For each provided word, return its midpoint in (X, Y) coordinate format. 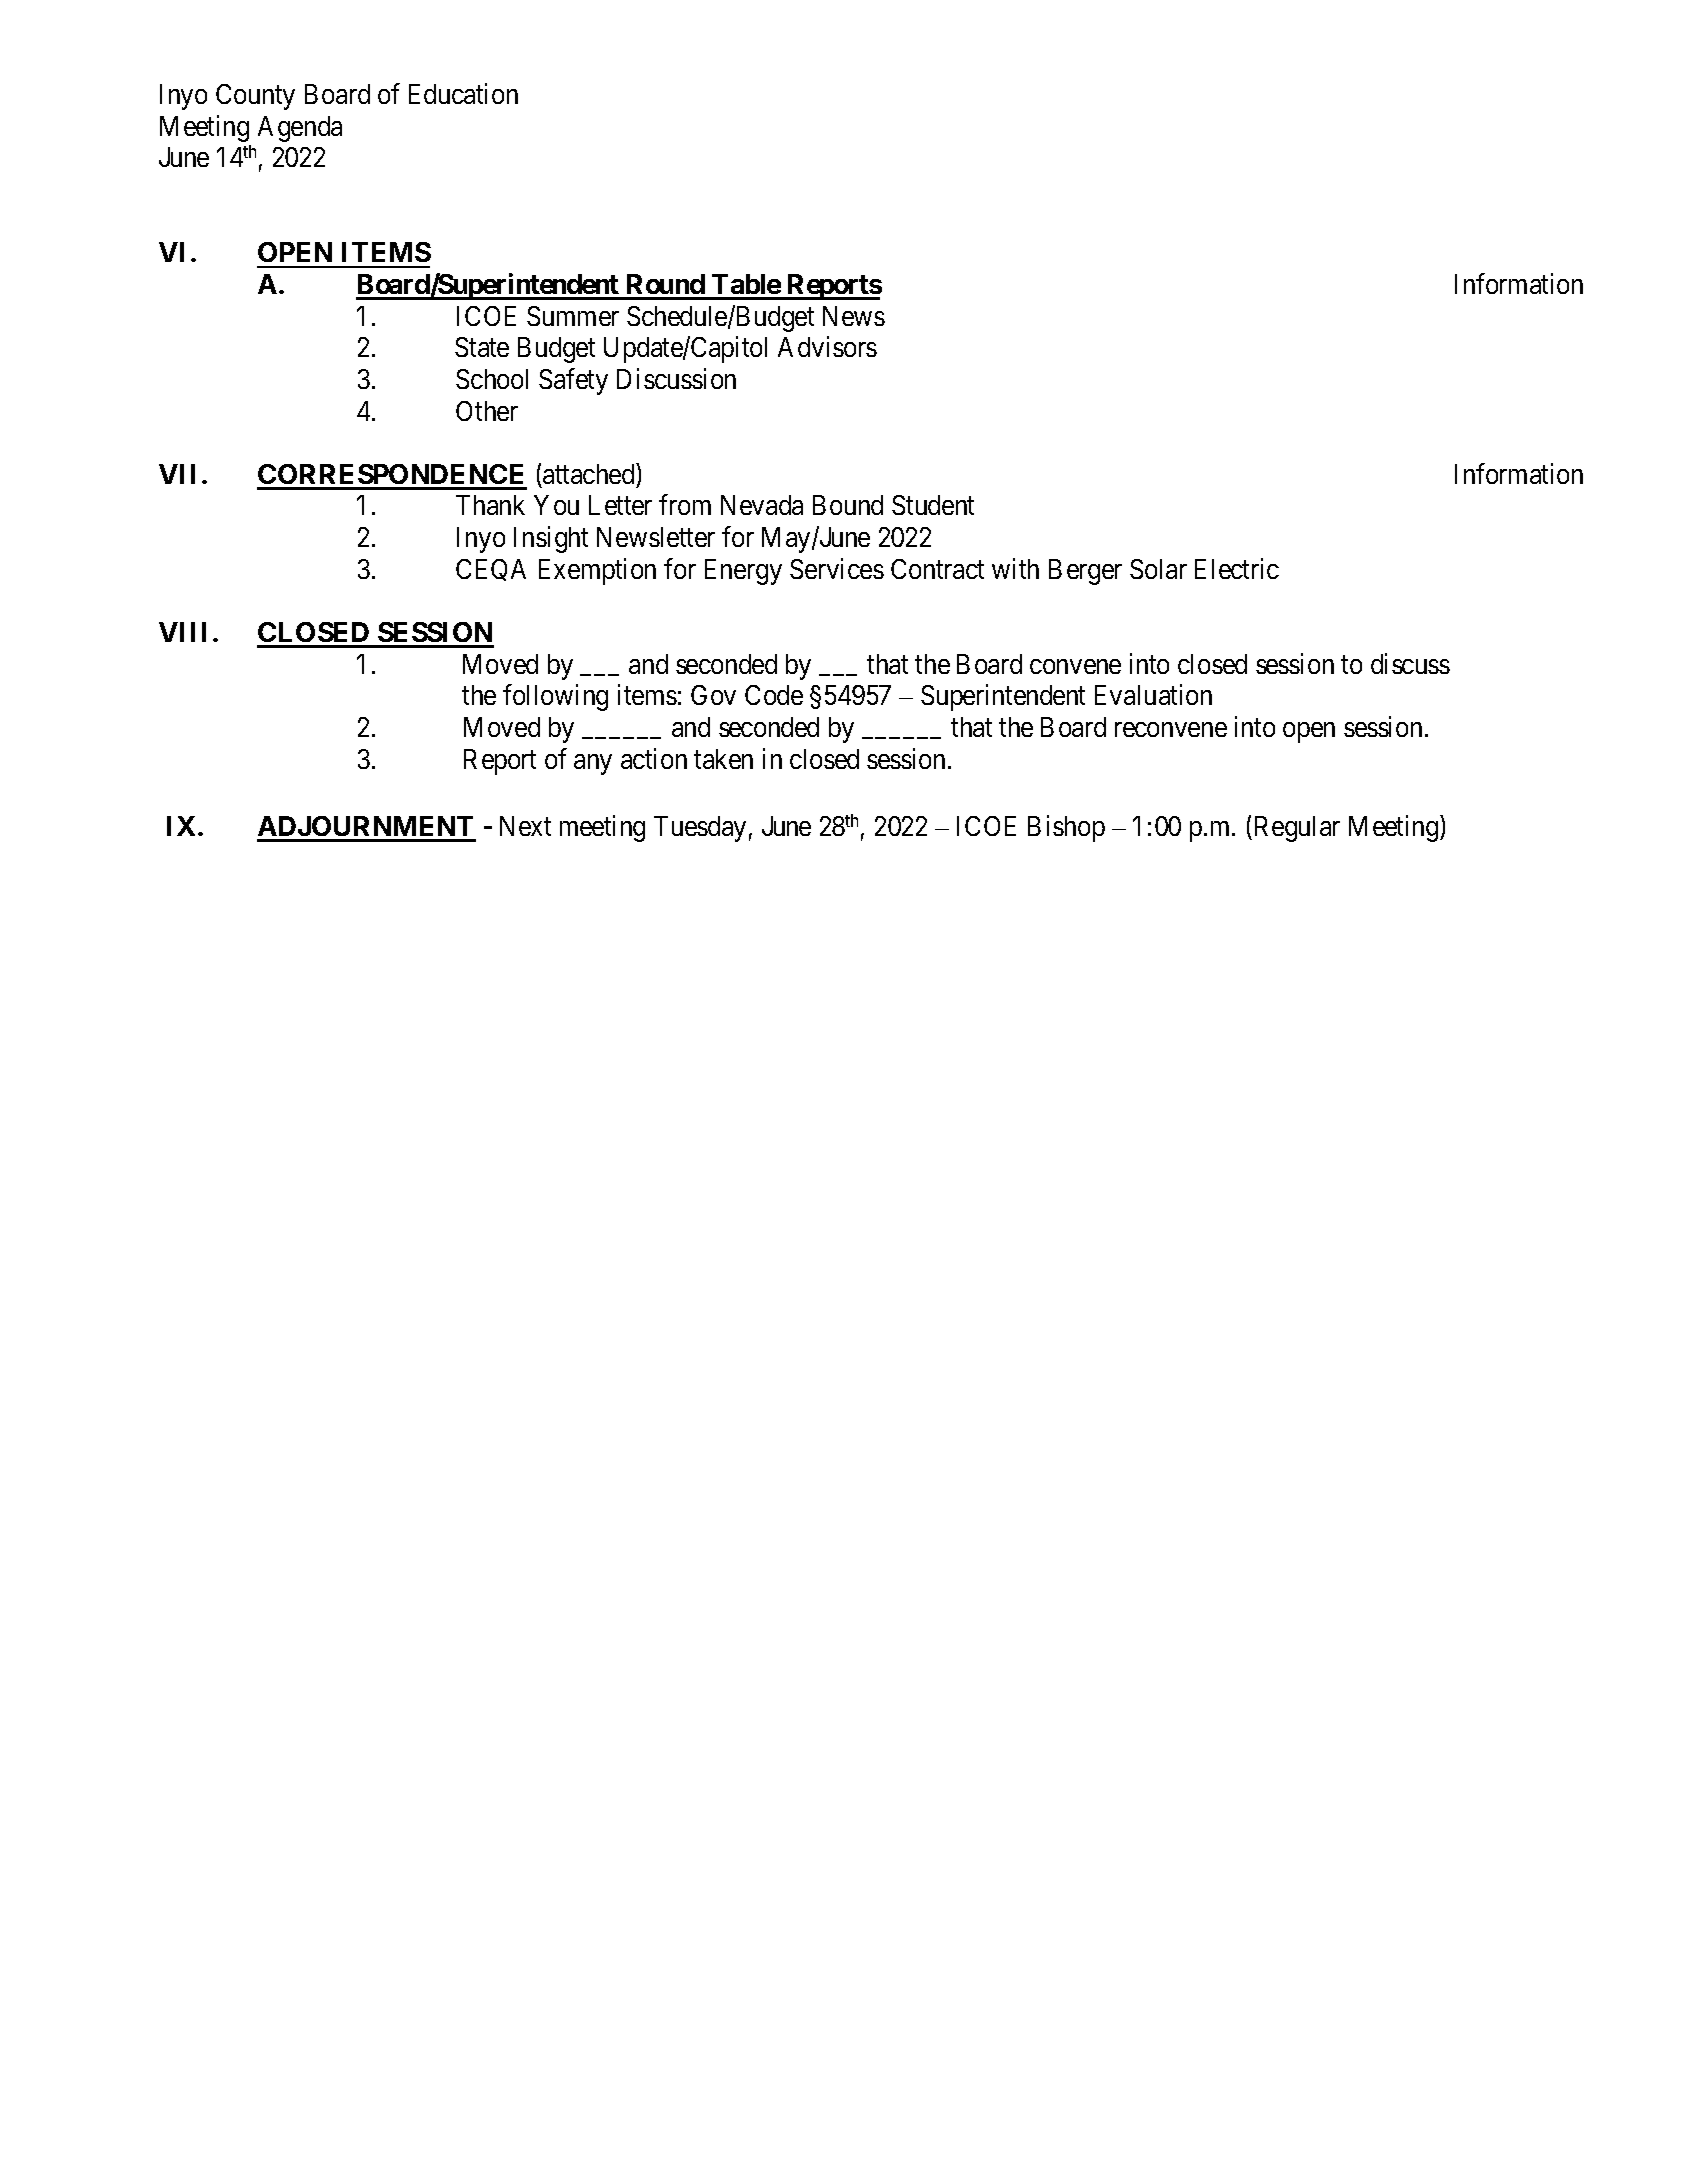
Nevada (762, 505)
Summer (573, 316)
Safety (573, 381)
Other (487, 411)
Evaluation (1153, 695)
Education (463, 93)
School (492, 379)
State (482, 347)
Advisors (827, 347)
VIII (182, 632)
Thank (490, 505)
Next (525, 826)
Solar (1158, 569)
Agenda (300, 129)
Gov (713, 695)
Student (933, 505)
